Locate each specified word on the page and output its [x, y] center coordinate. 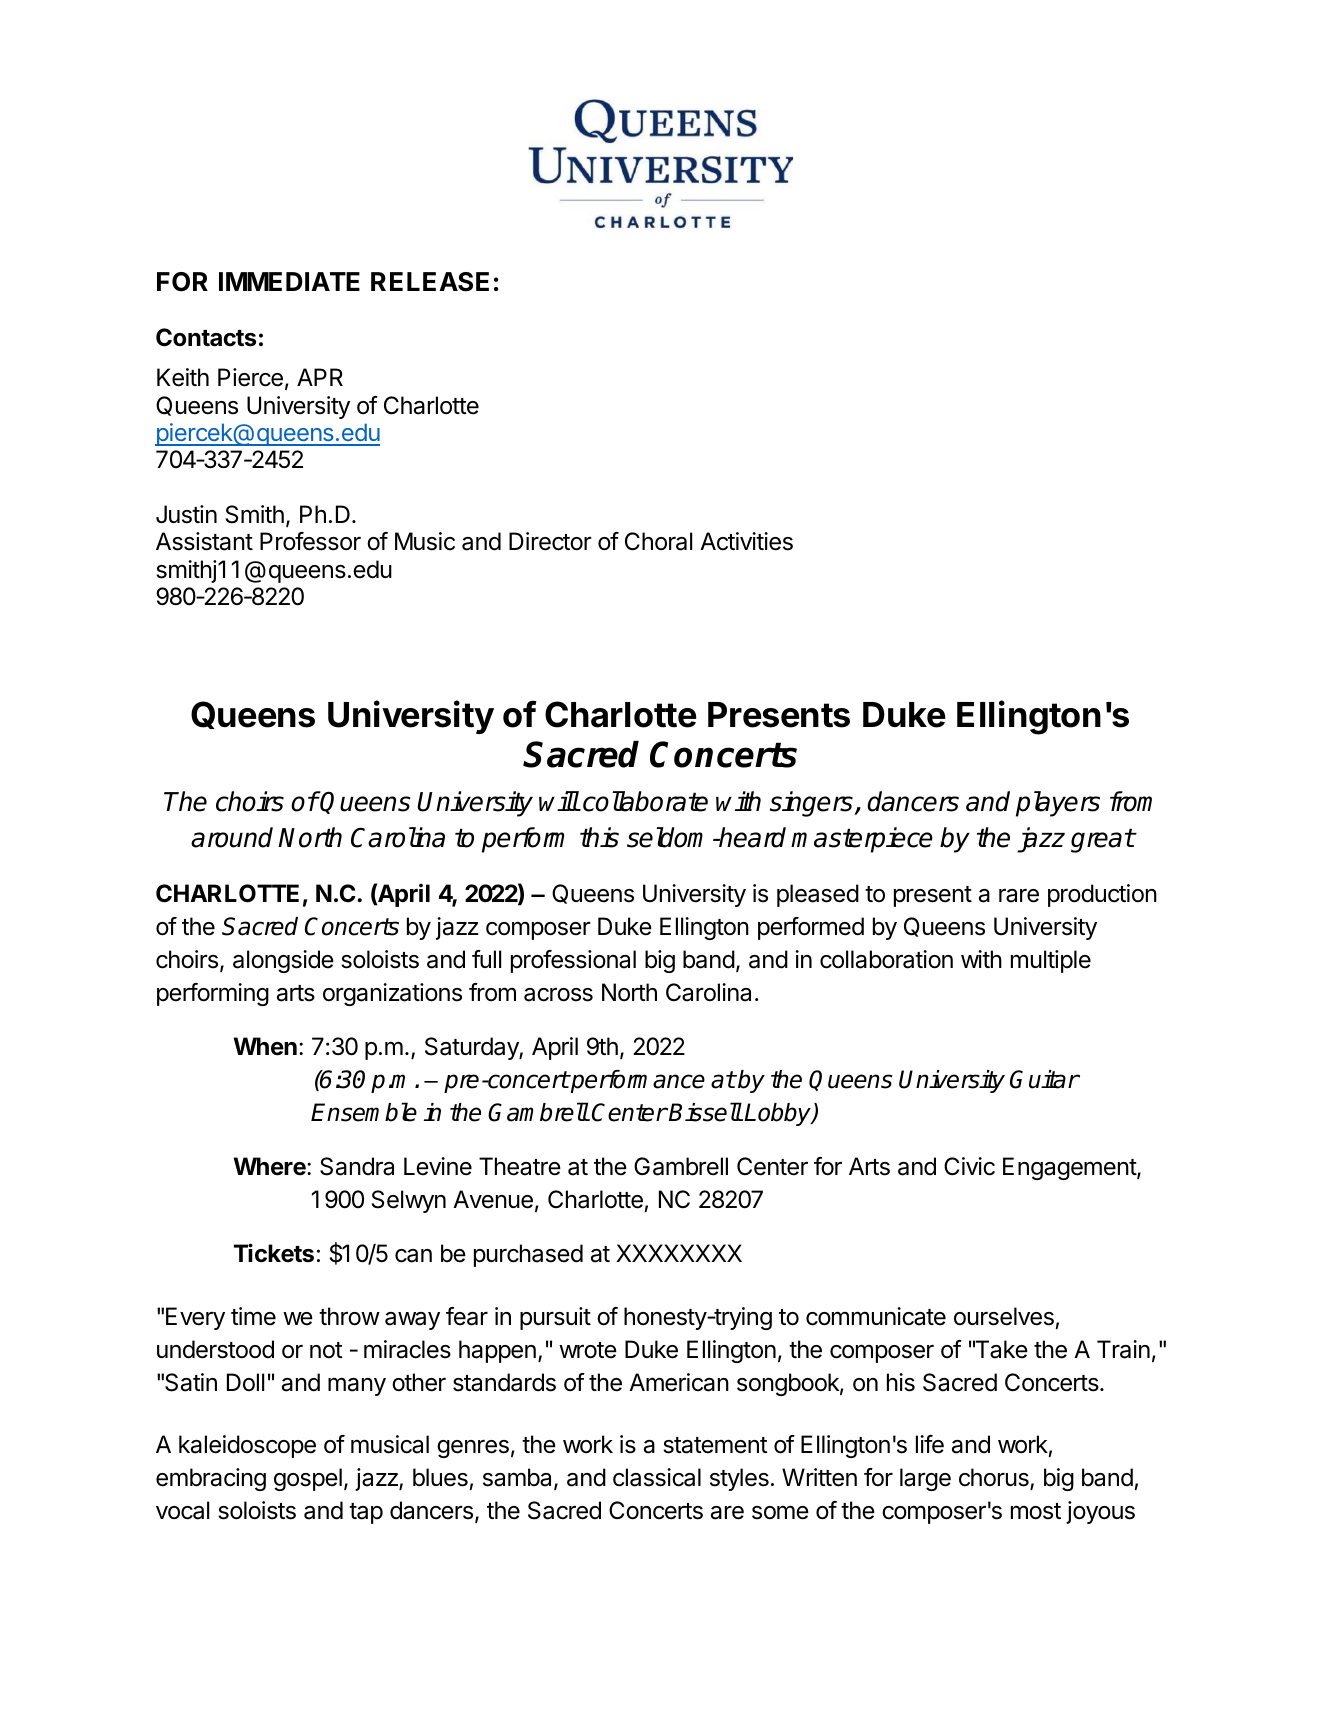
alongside [283, 961]
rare [1019, 896]
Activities [746, 541]
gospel [308, 1479]
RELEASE [430, 282]
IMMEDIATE [289, 281]
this [599, 837]
